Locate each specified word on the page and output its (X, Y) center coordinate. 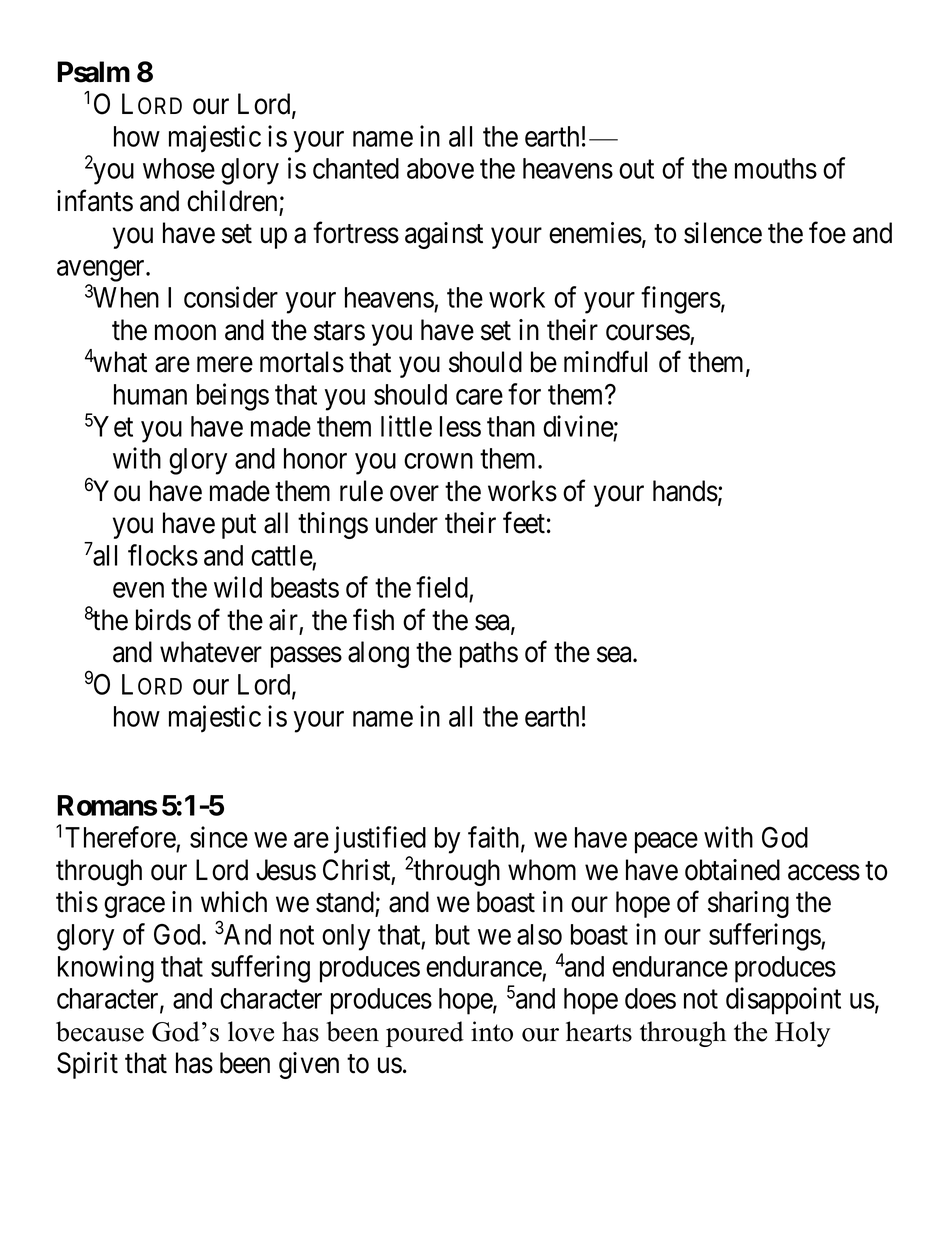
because (100, 1031)
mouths (776, 168)
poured (425, 1034)
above (440, 168)
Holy (802, 1034)
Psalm (93, 72)
